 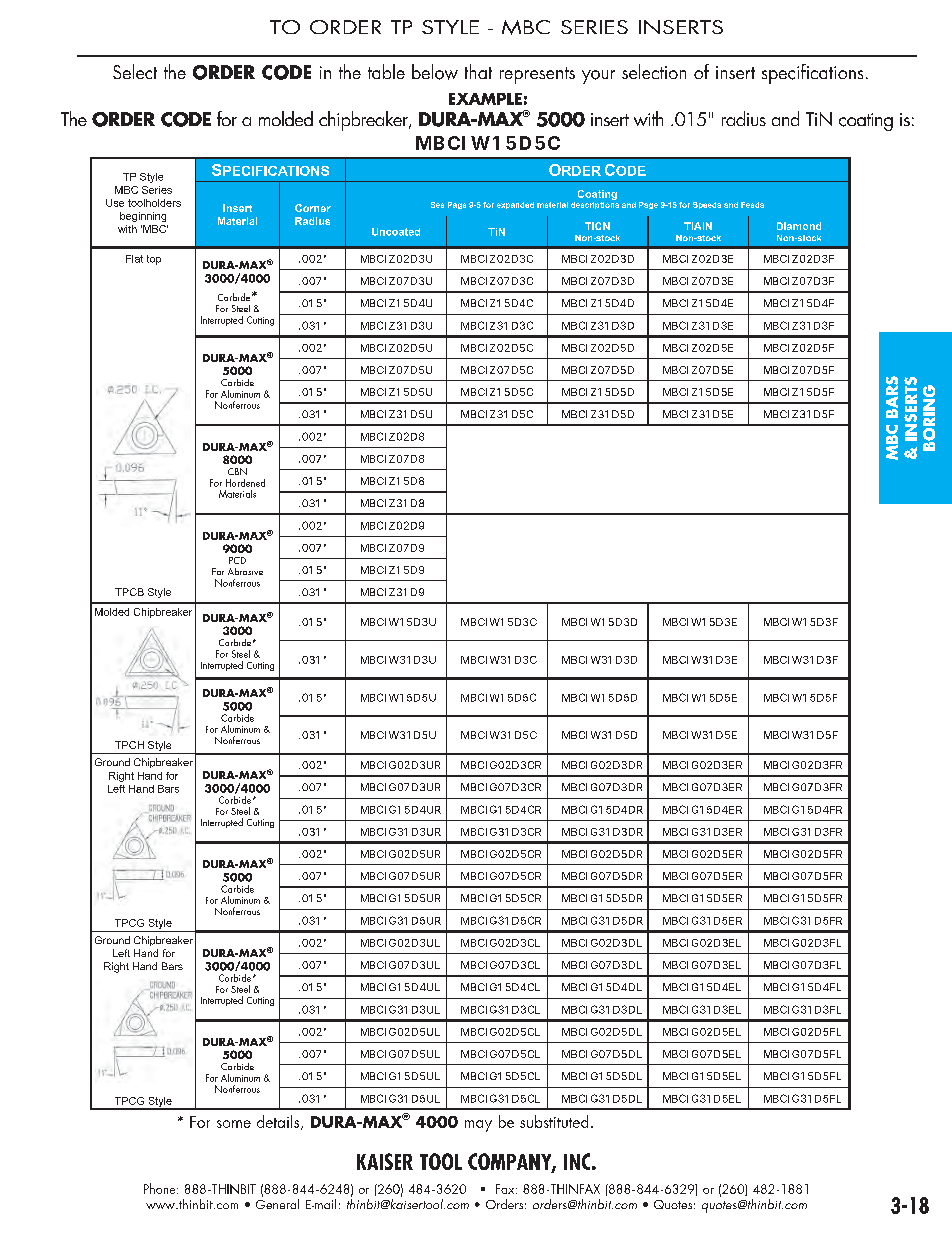 I want to click on CBN, so click(x=237, y=471).
